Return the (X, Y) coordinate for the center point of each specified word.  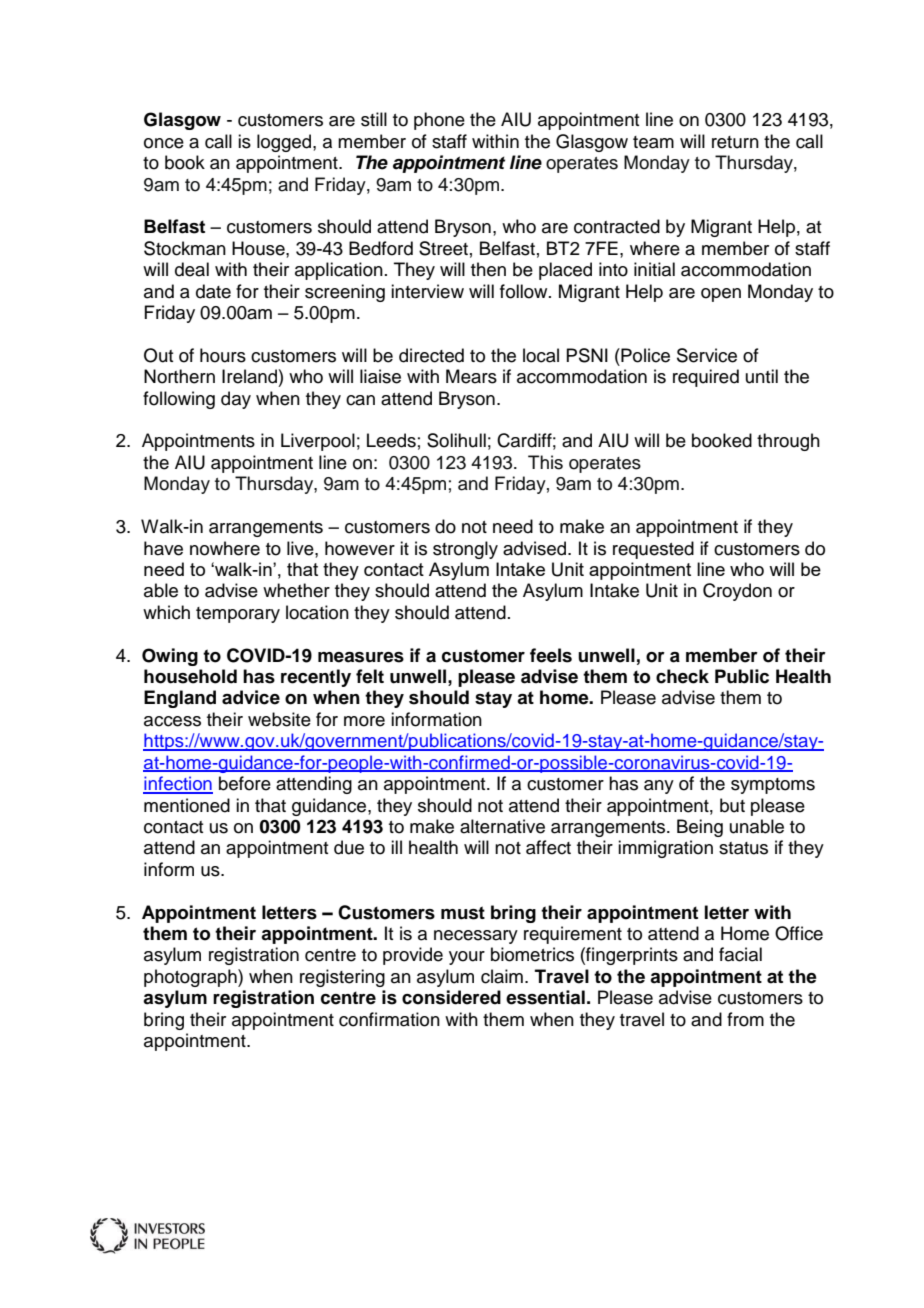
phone (439, 121)
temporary (238, 615)
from (745, 1019)
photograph (191, 978)
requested (653, 550)
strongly (465, 550)
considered (451, 997)
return (735, 142)
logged (285, 143)
